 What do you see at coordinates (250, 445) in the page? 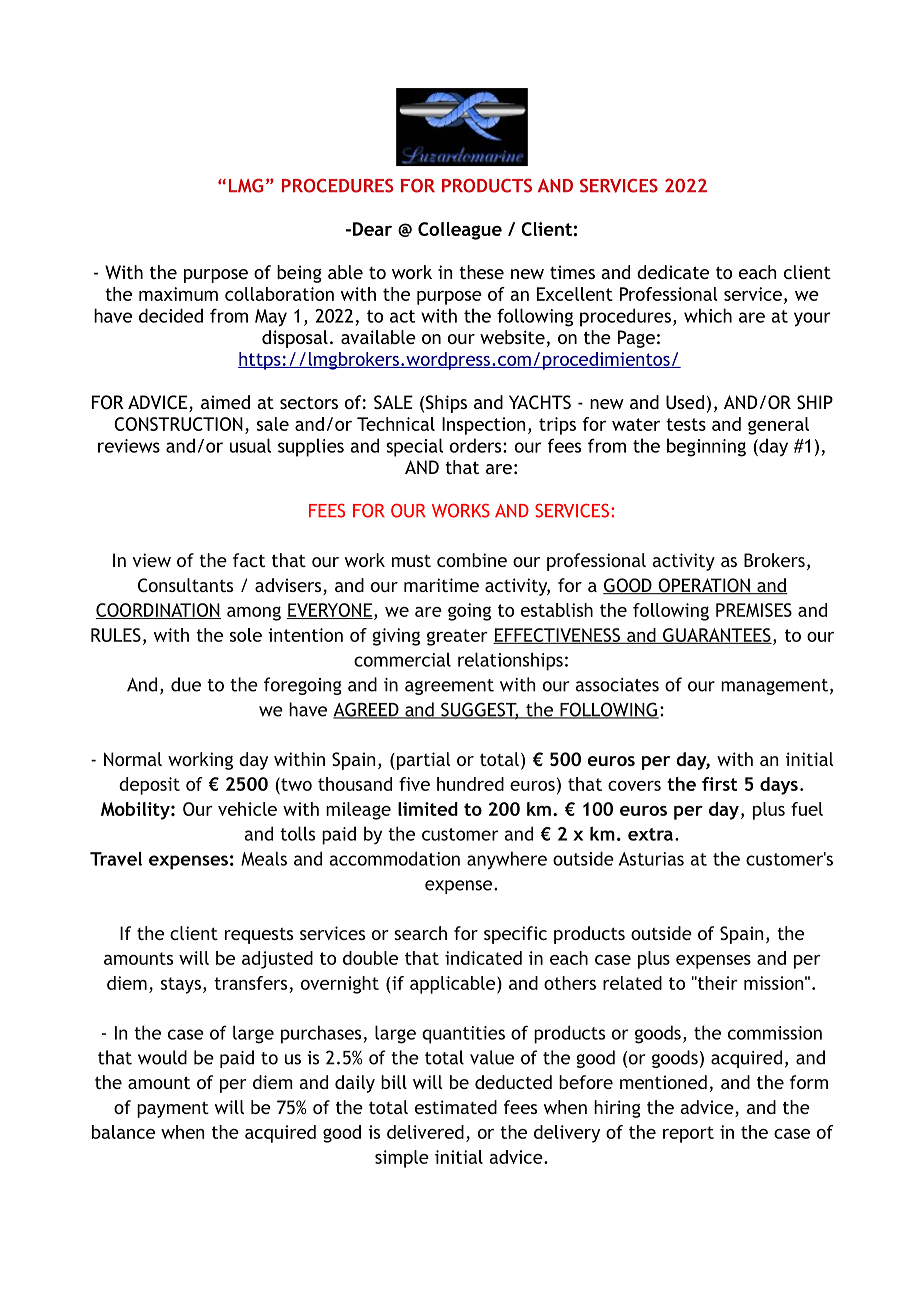
I see `usual` at bounding box center [250, 445].
